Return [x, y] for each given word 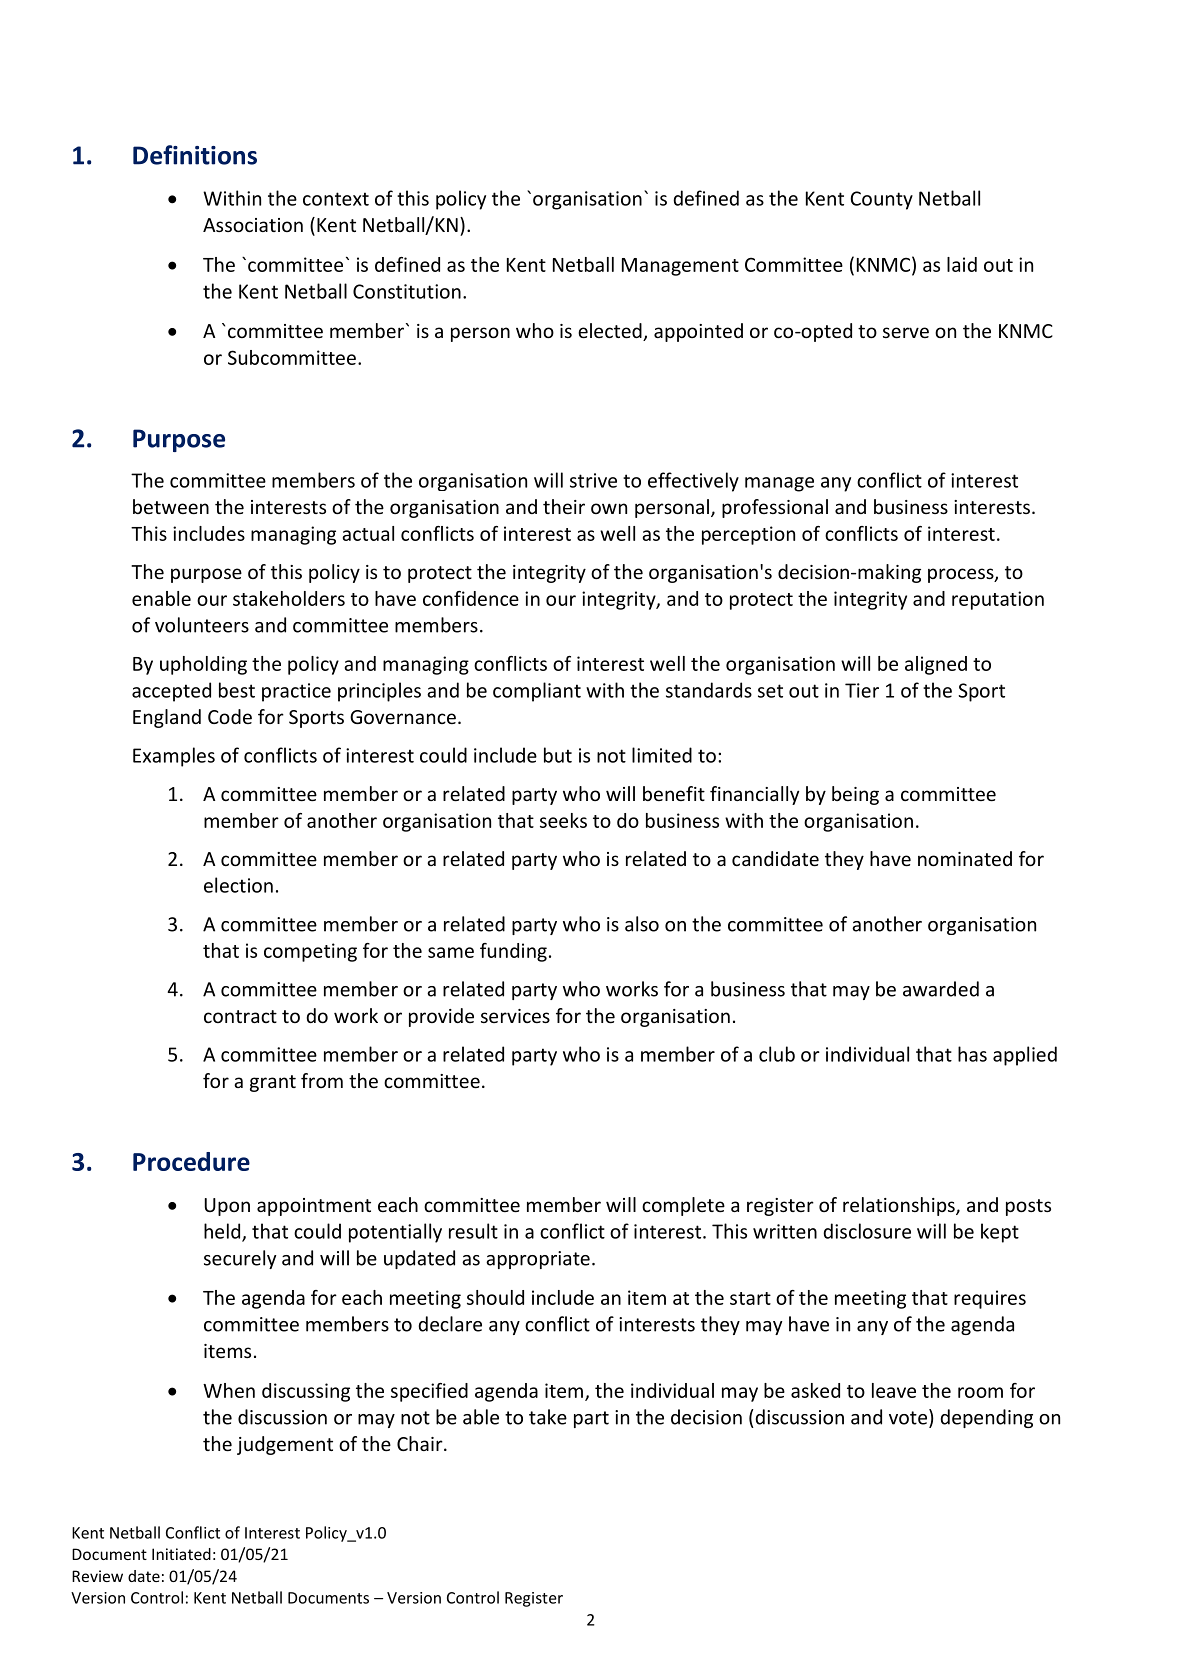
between [171, 506]
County [881, 200]
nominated [965, 858]
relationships [900, 1206]
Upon [227, 1207]
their [564, 506]
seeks [563, 820]
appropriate [538, 1260]
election [238, 885]
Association [253, 225]
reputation [998, 600]
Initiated [181, 1554]
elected [611, 332]
